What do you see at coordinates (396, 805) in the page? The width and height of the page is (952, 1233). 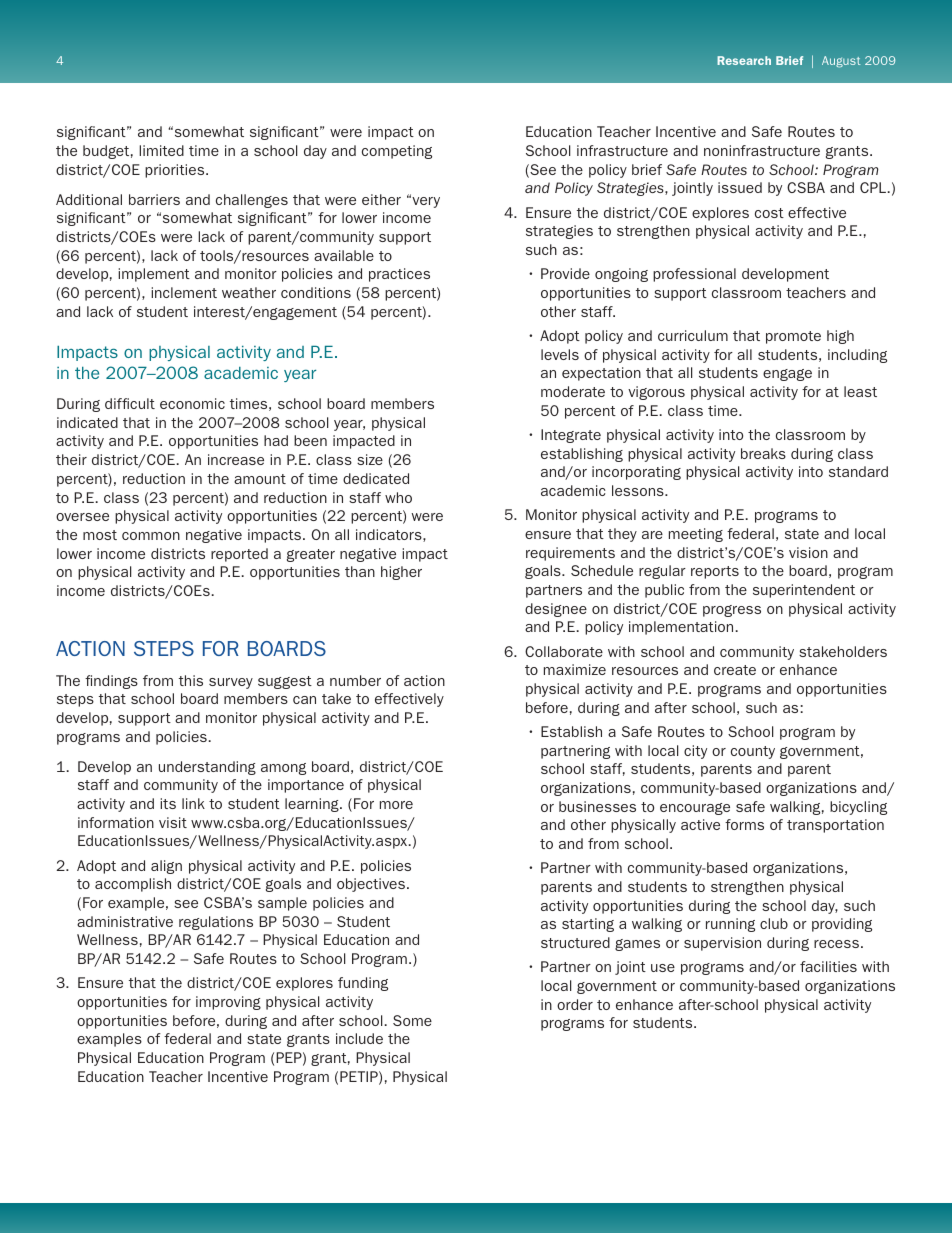 I see `more` at bounding box center [396, 805].
